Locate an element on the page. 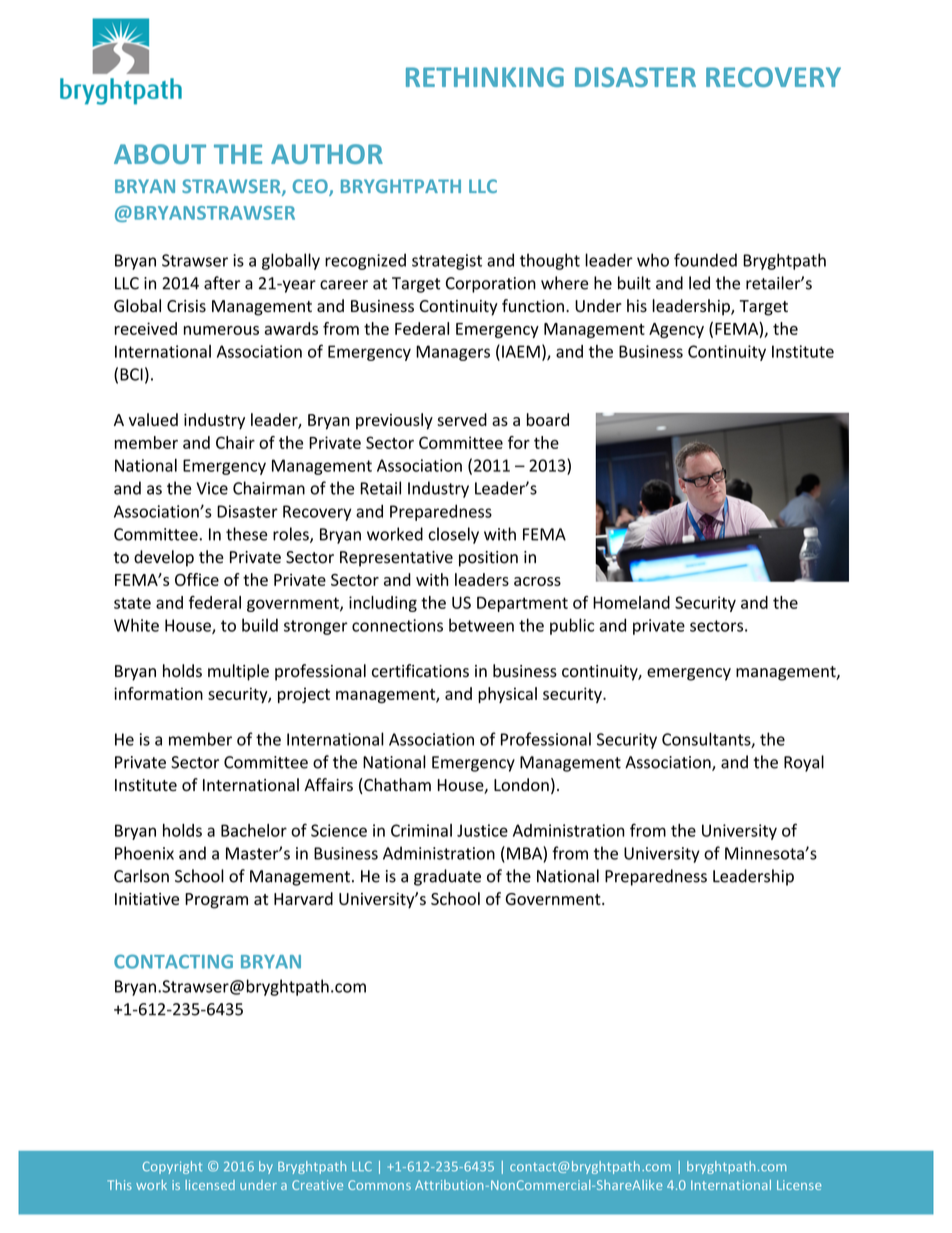 This image has width=952, height=1233. RETHINKING is located at coordinates (485, 77).
